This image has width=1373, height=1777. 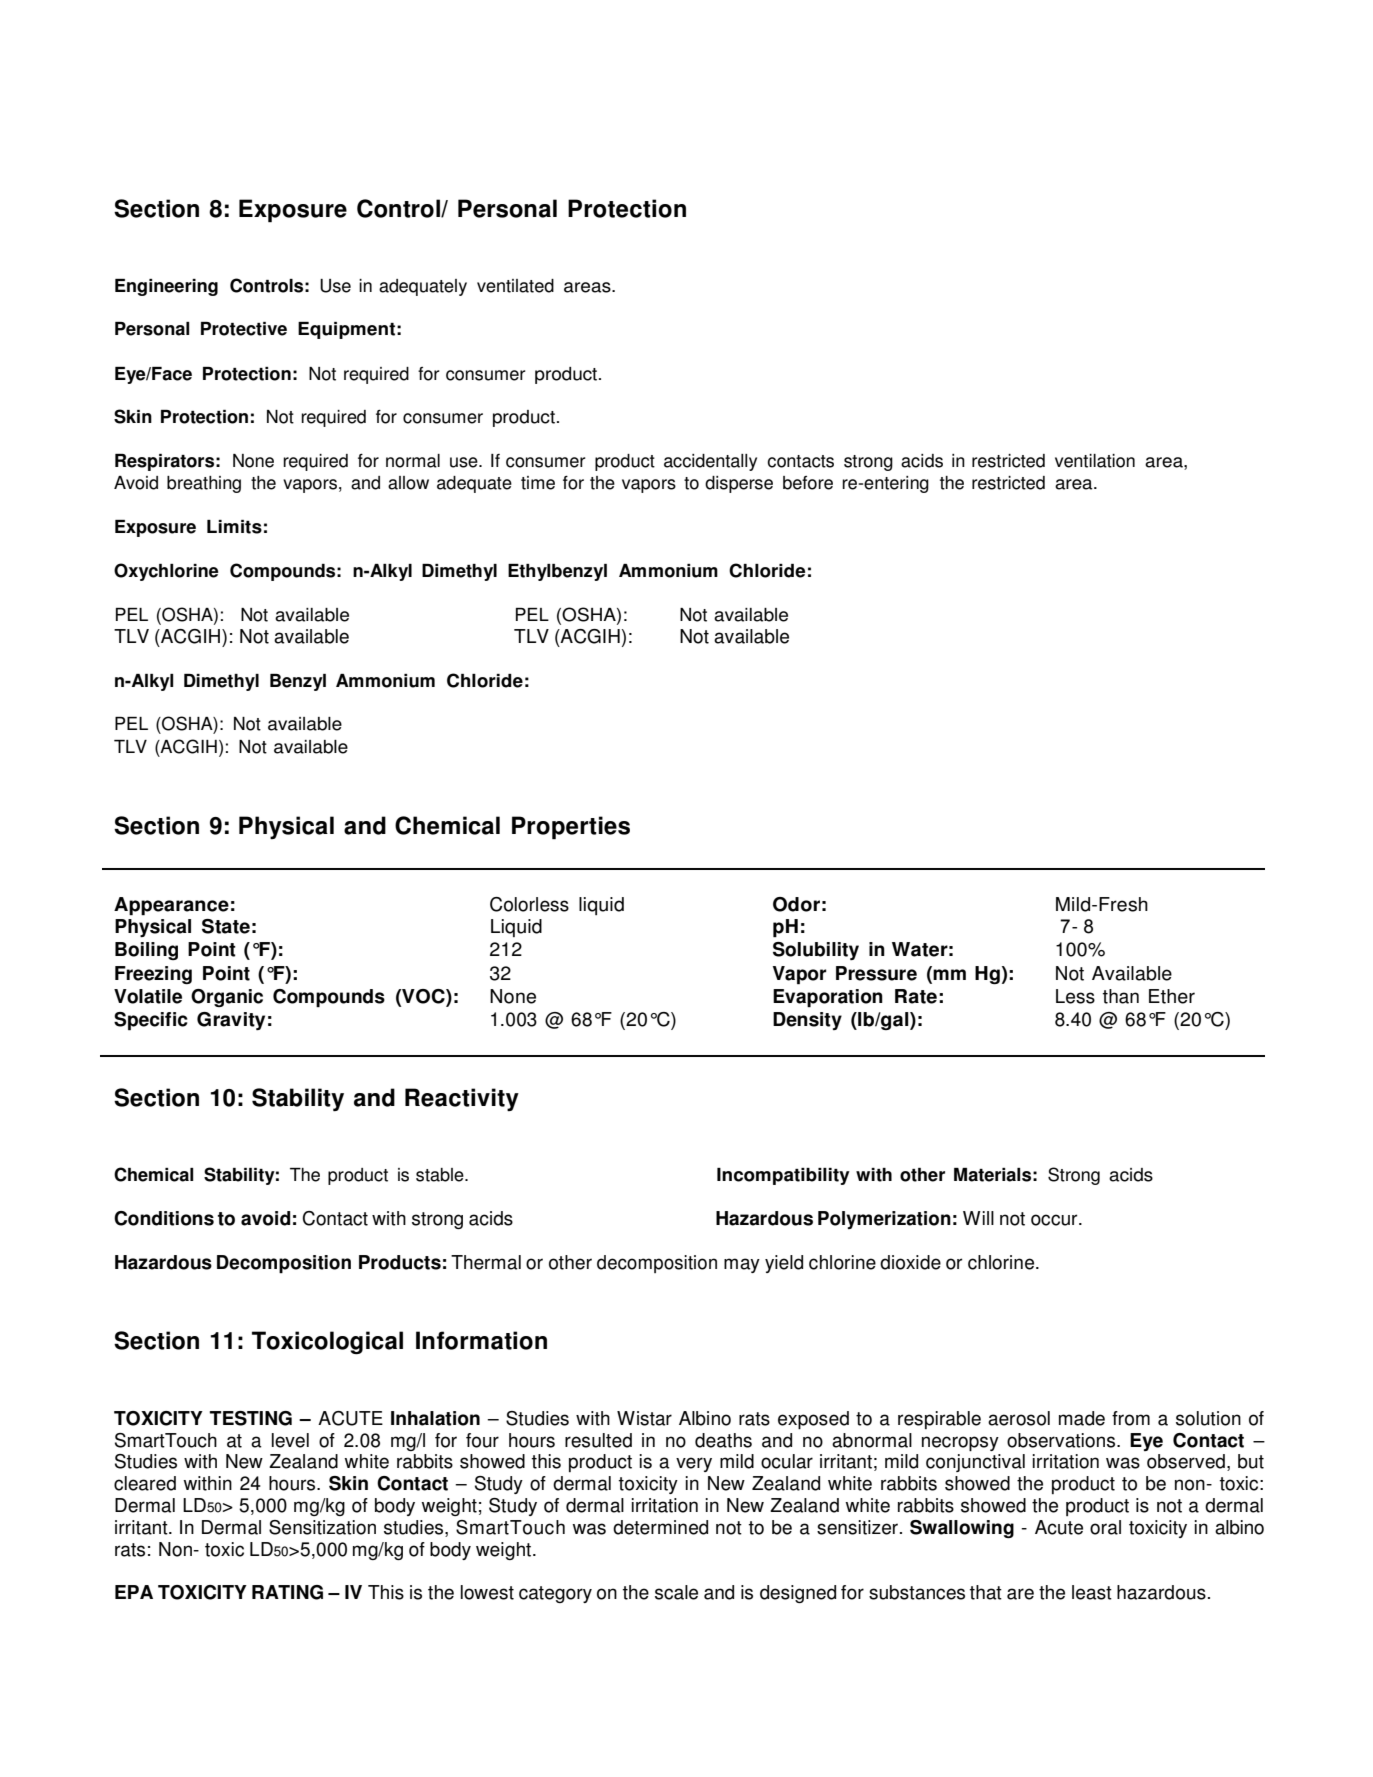 What do you see at coordinates (783, 1176) in the image?
I see `Incompatibility` at bounding box center [783, 1176].
